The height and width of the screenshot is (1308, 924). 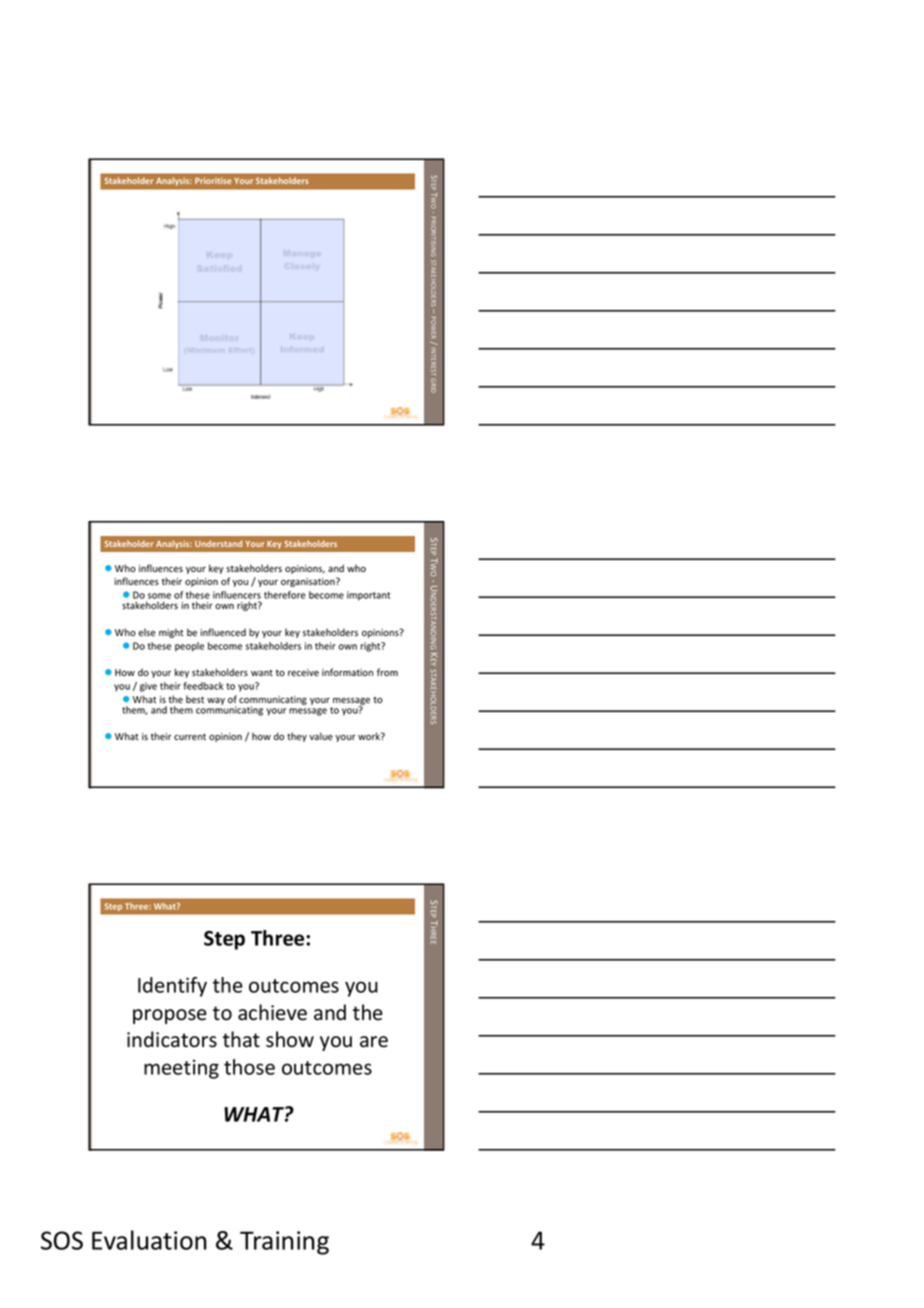 What do you see at coordinates (223, 632) in the screenshot?
I see `influenced` at bounding box center [223, 632].
